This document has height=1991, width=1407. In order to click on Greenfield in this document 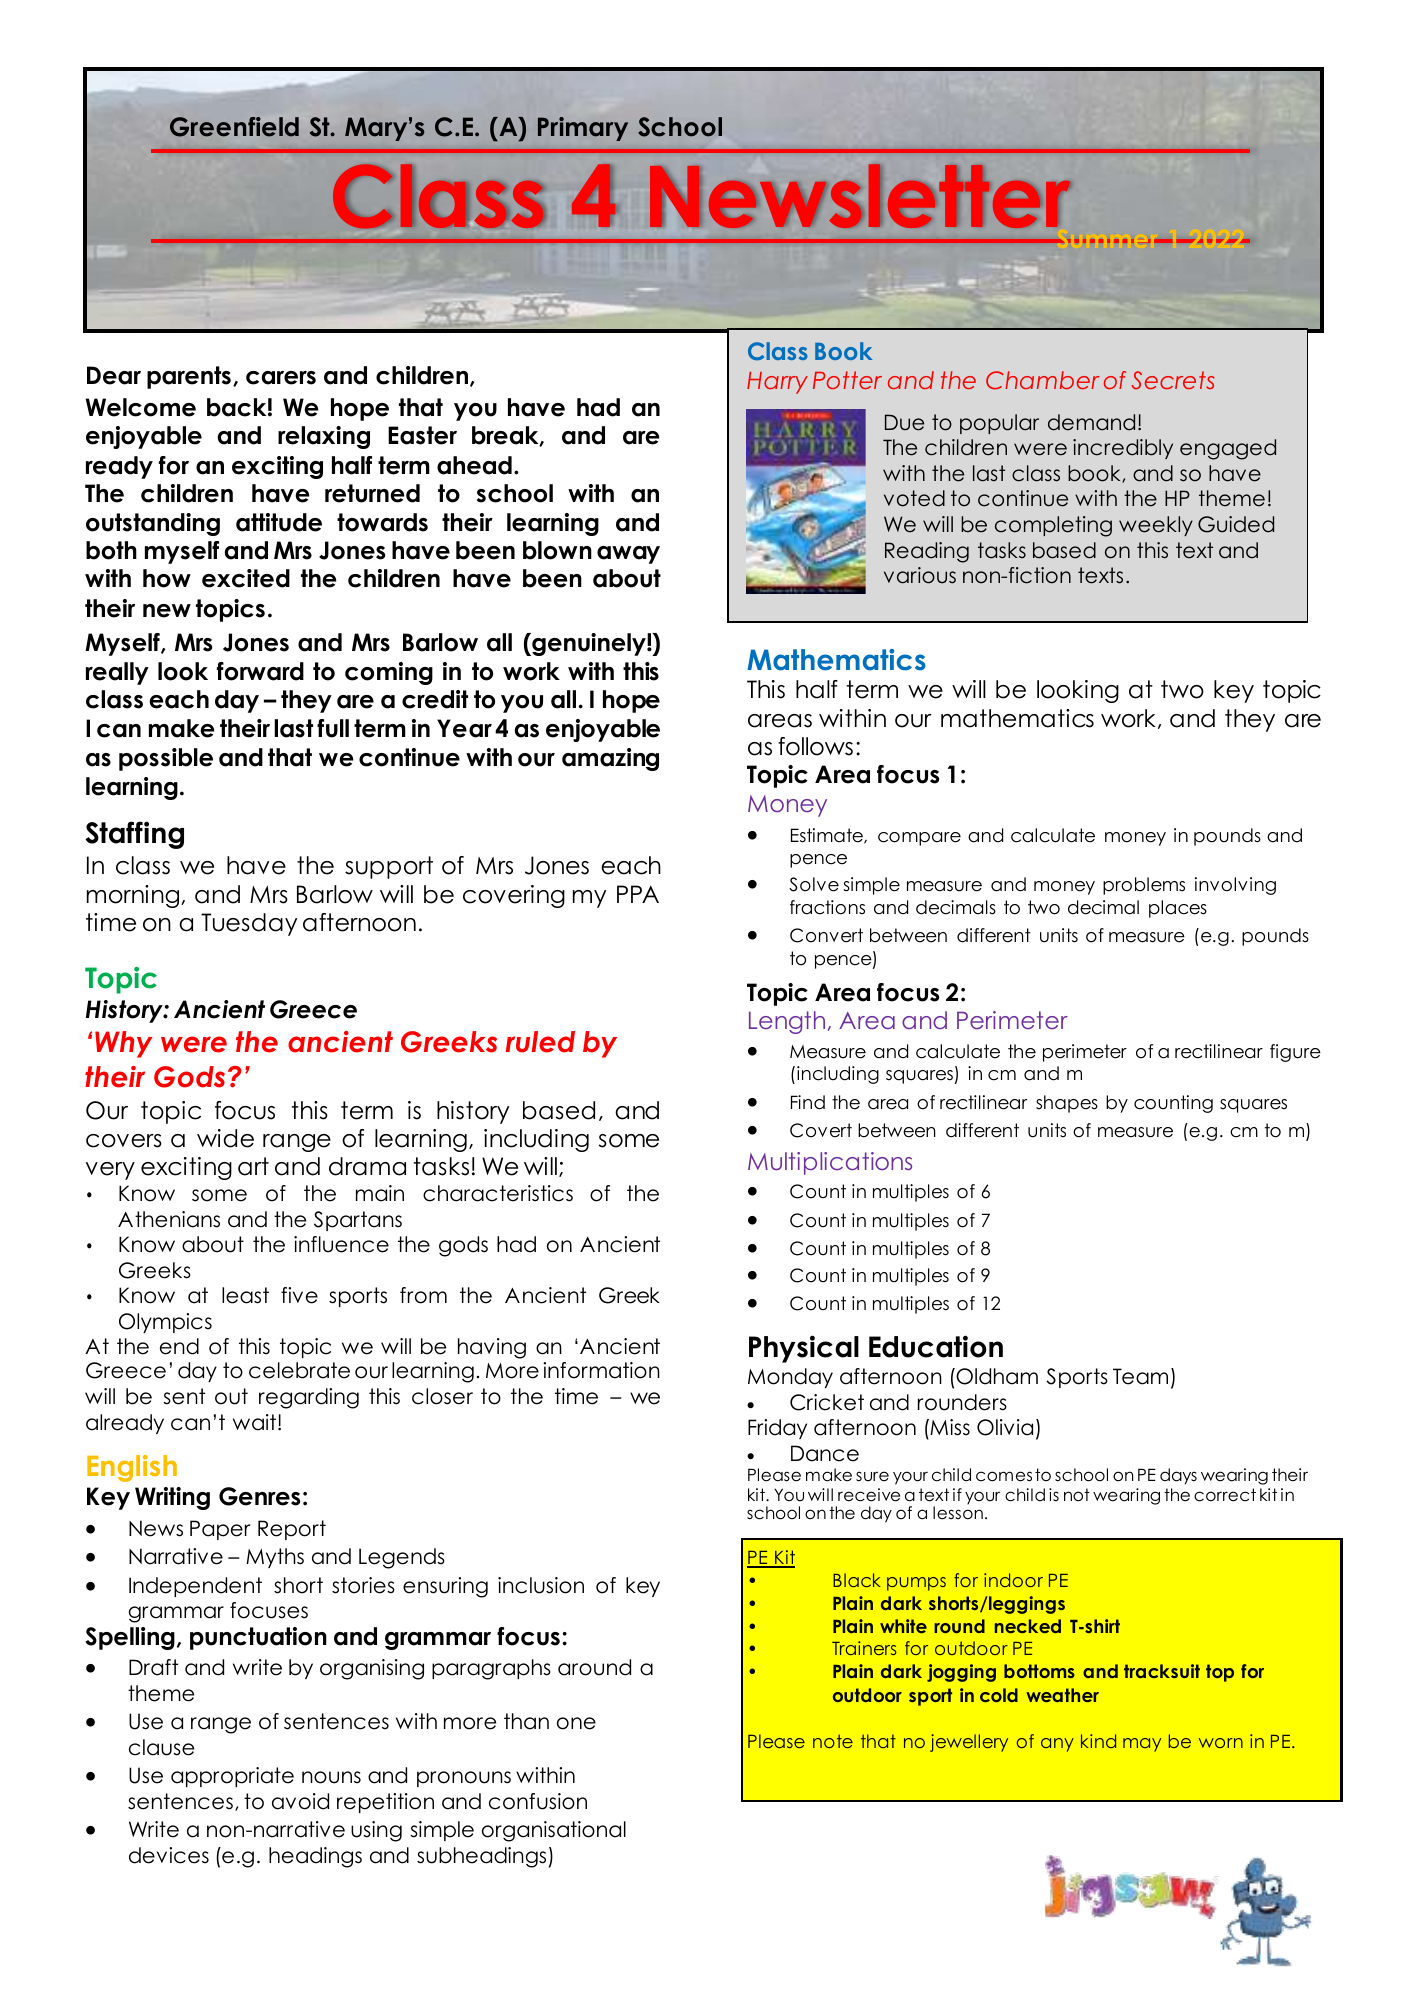, I will do `click(234, 127)`.
